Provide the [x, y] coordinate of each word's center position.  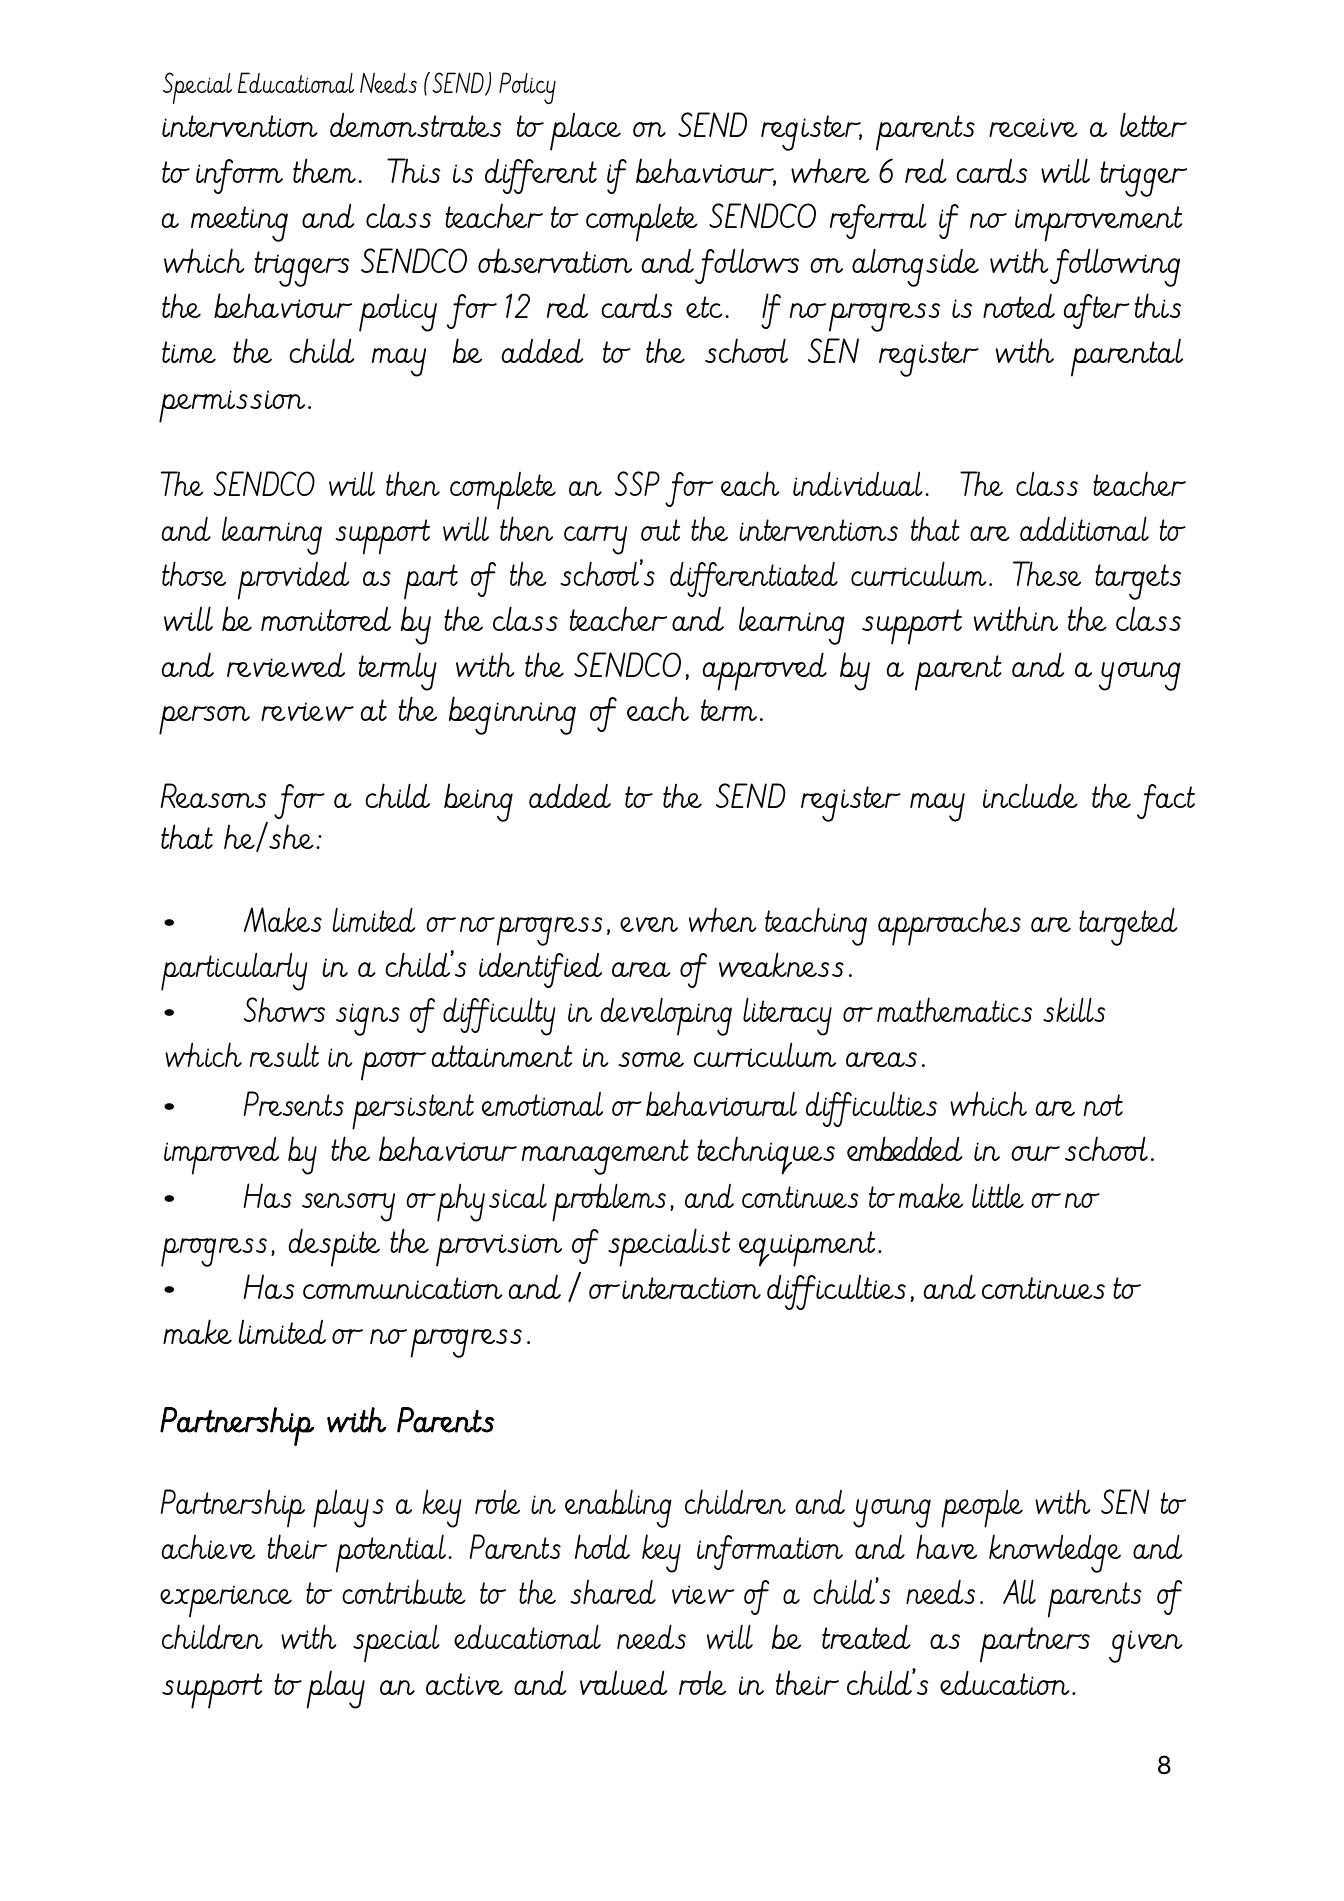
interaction [691, 1288]
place [585, 132]
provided [293, 581]
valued [623, 1683]
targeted [1128, 927]
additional [1084, 528]
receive [1033, 127]
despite [334, 1248]
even [649, 924]
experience [226, 1601]
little [998, 1195]
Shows [284, 1009]
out [660, 530]
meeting [239, 224]
